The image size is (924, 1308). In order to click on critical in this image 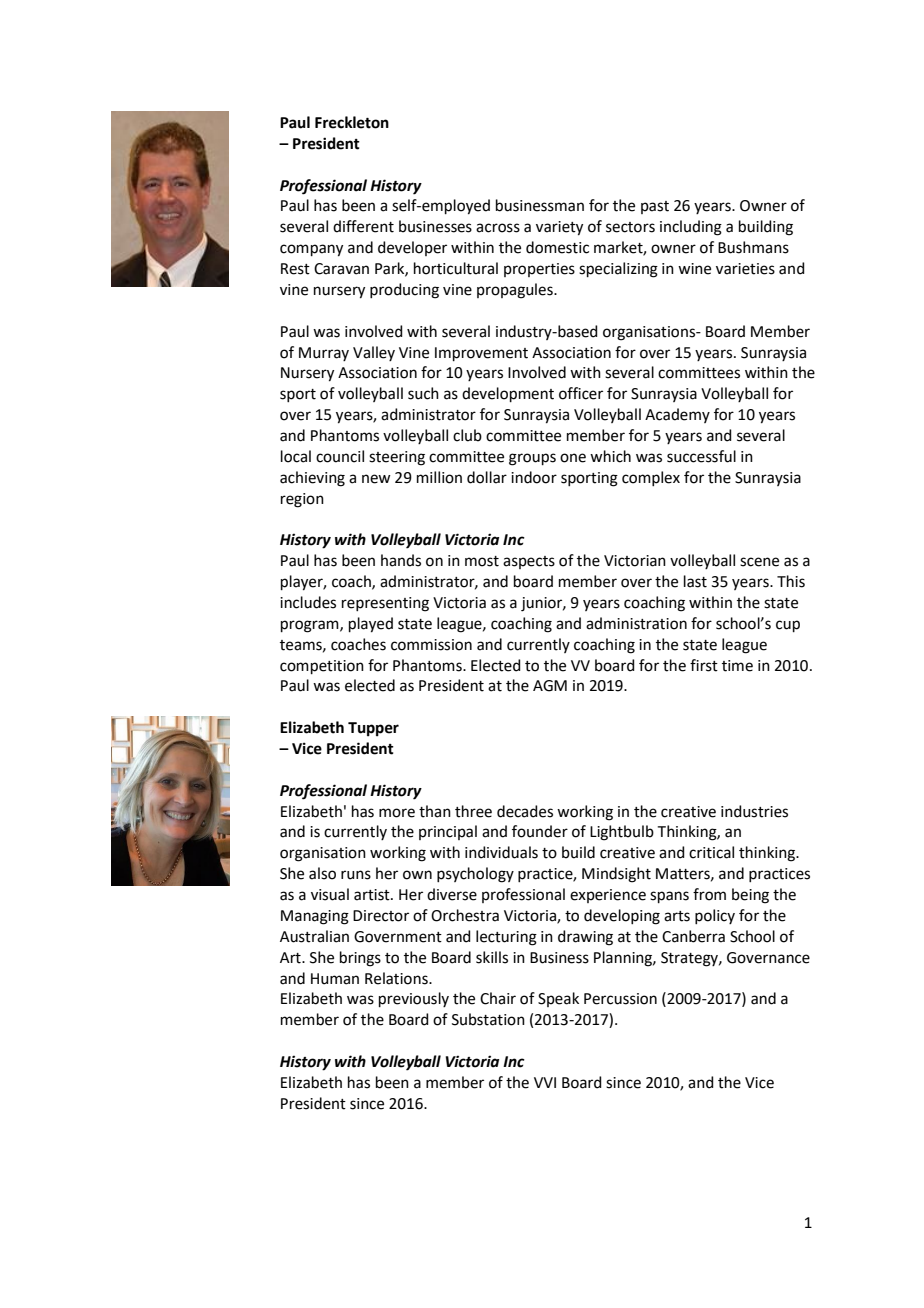, I will do `click(711, 852)`.
